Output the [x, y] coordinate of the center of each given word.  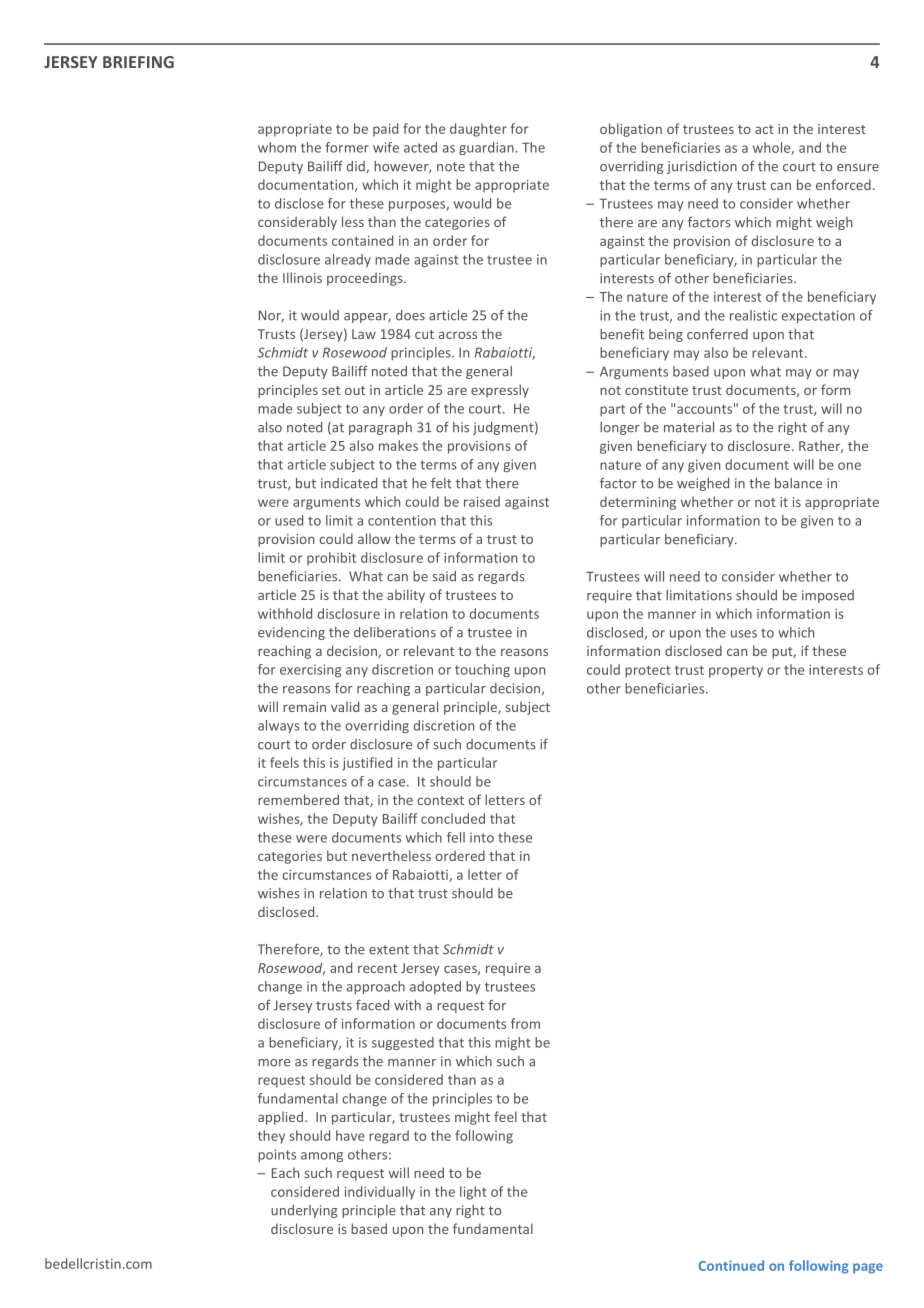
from [525, 1023]
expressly [500, 391]
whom [277, 147]
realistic [753, 315]
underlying [304, 1211]
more [274, 1063]
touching [482, 670]
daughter [478, 130]
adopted [435, 987]
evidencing [291, 633]
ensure [858, 168]
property [736, 672]
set [331, 390]
